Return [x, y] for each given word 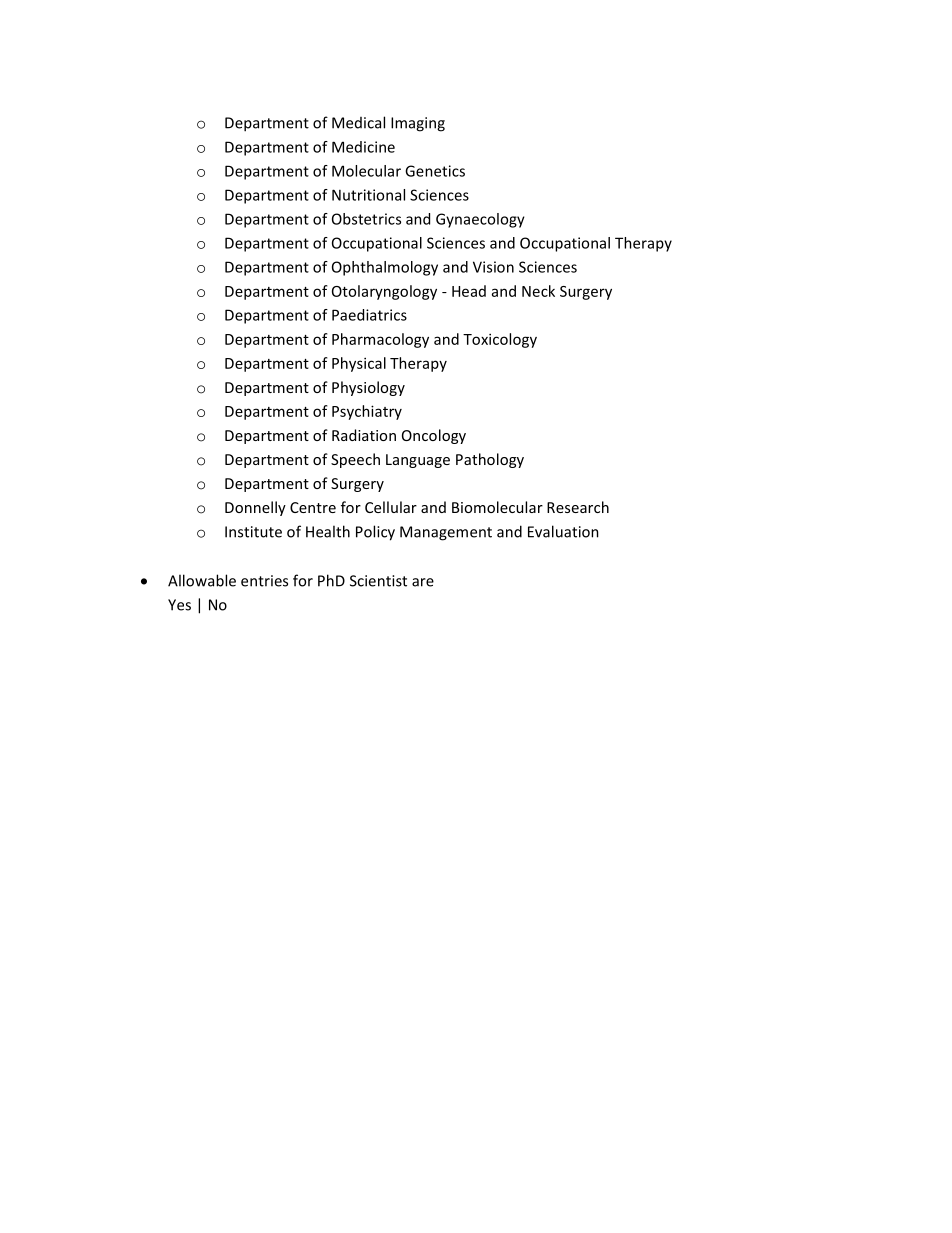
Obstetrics [366, 219]
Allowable [202, 580]
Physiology [368, 388]
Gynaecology [480, 220]
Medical [358, 122]
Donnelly [255, 508]
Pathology [490, 460]
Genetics [435, 171]
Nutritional [368, 195]
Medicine [363, 147]
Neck [538, 291]
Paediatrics [369, 315]
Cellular [391, 507]
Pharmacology [380, 340]
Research [578, 507]
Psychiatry [367, 412]
